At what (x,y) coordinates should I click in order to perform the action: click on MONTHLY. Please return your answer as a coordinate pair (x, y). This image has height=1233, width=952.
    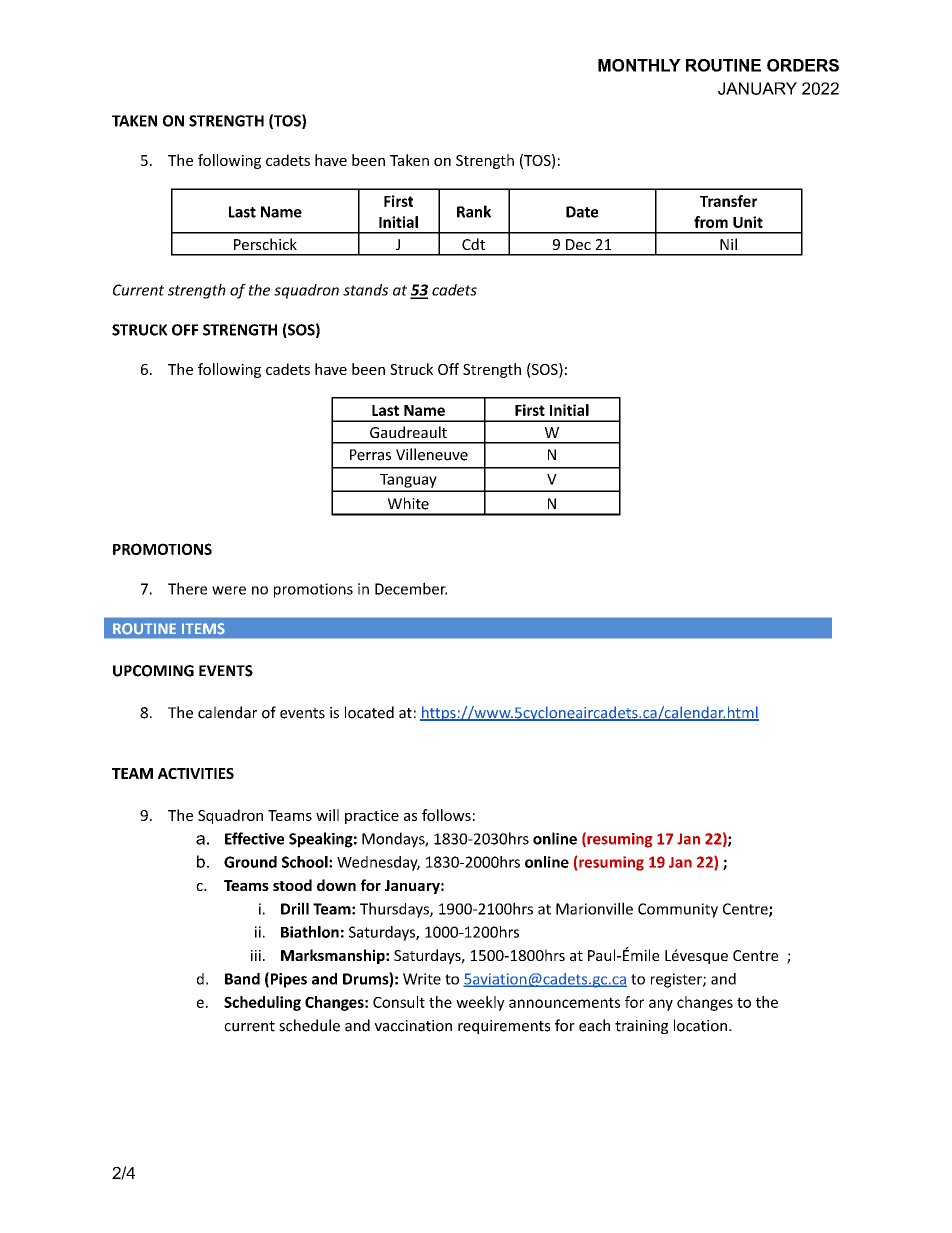
    Looking at the image, I should click on (639, 65).
